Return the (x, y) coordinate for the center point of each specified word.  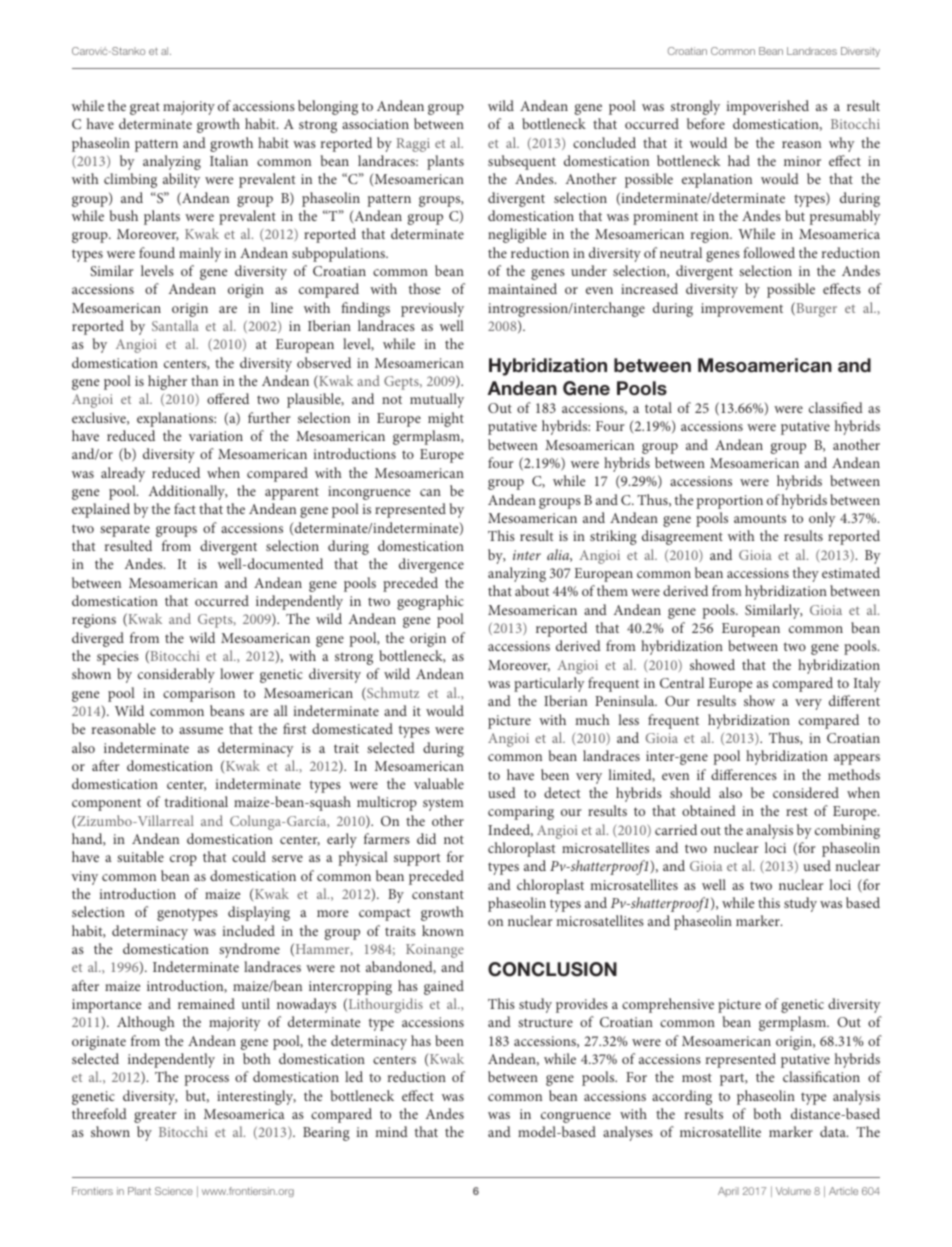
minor (802, 161)
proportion (730, 502)
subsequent (522, 162)
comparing (521, 813)
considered (806, 792)
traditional (196, 801)
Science (174, 1191)
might (446, 419)
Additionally (187, 492)
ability (181, 180)
